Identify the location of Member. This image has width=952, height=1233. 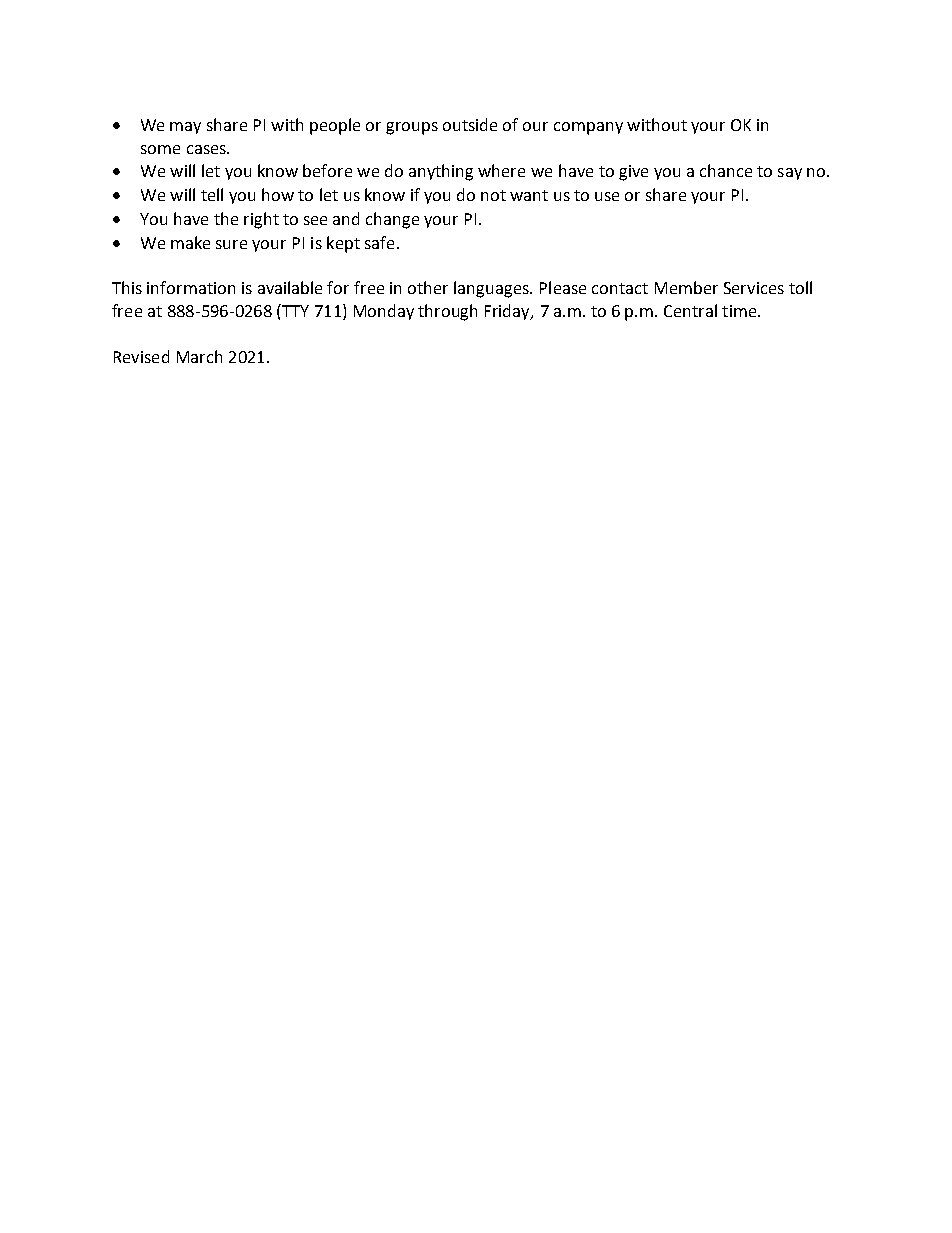
(686, 287).
